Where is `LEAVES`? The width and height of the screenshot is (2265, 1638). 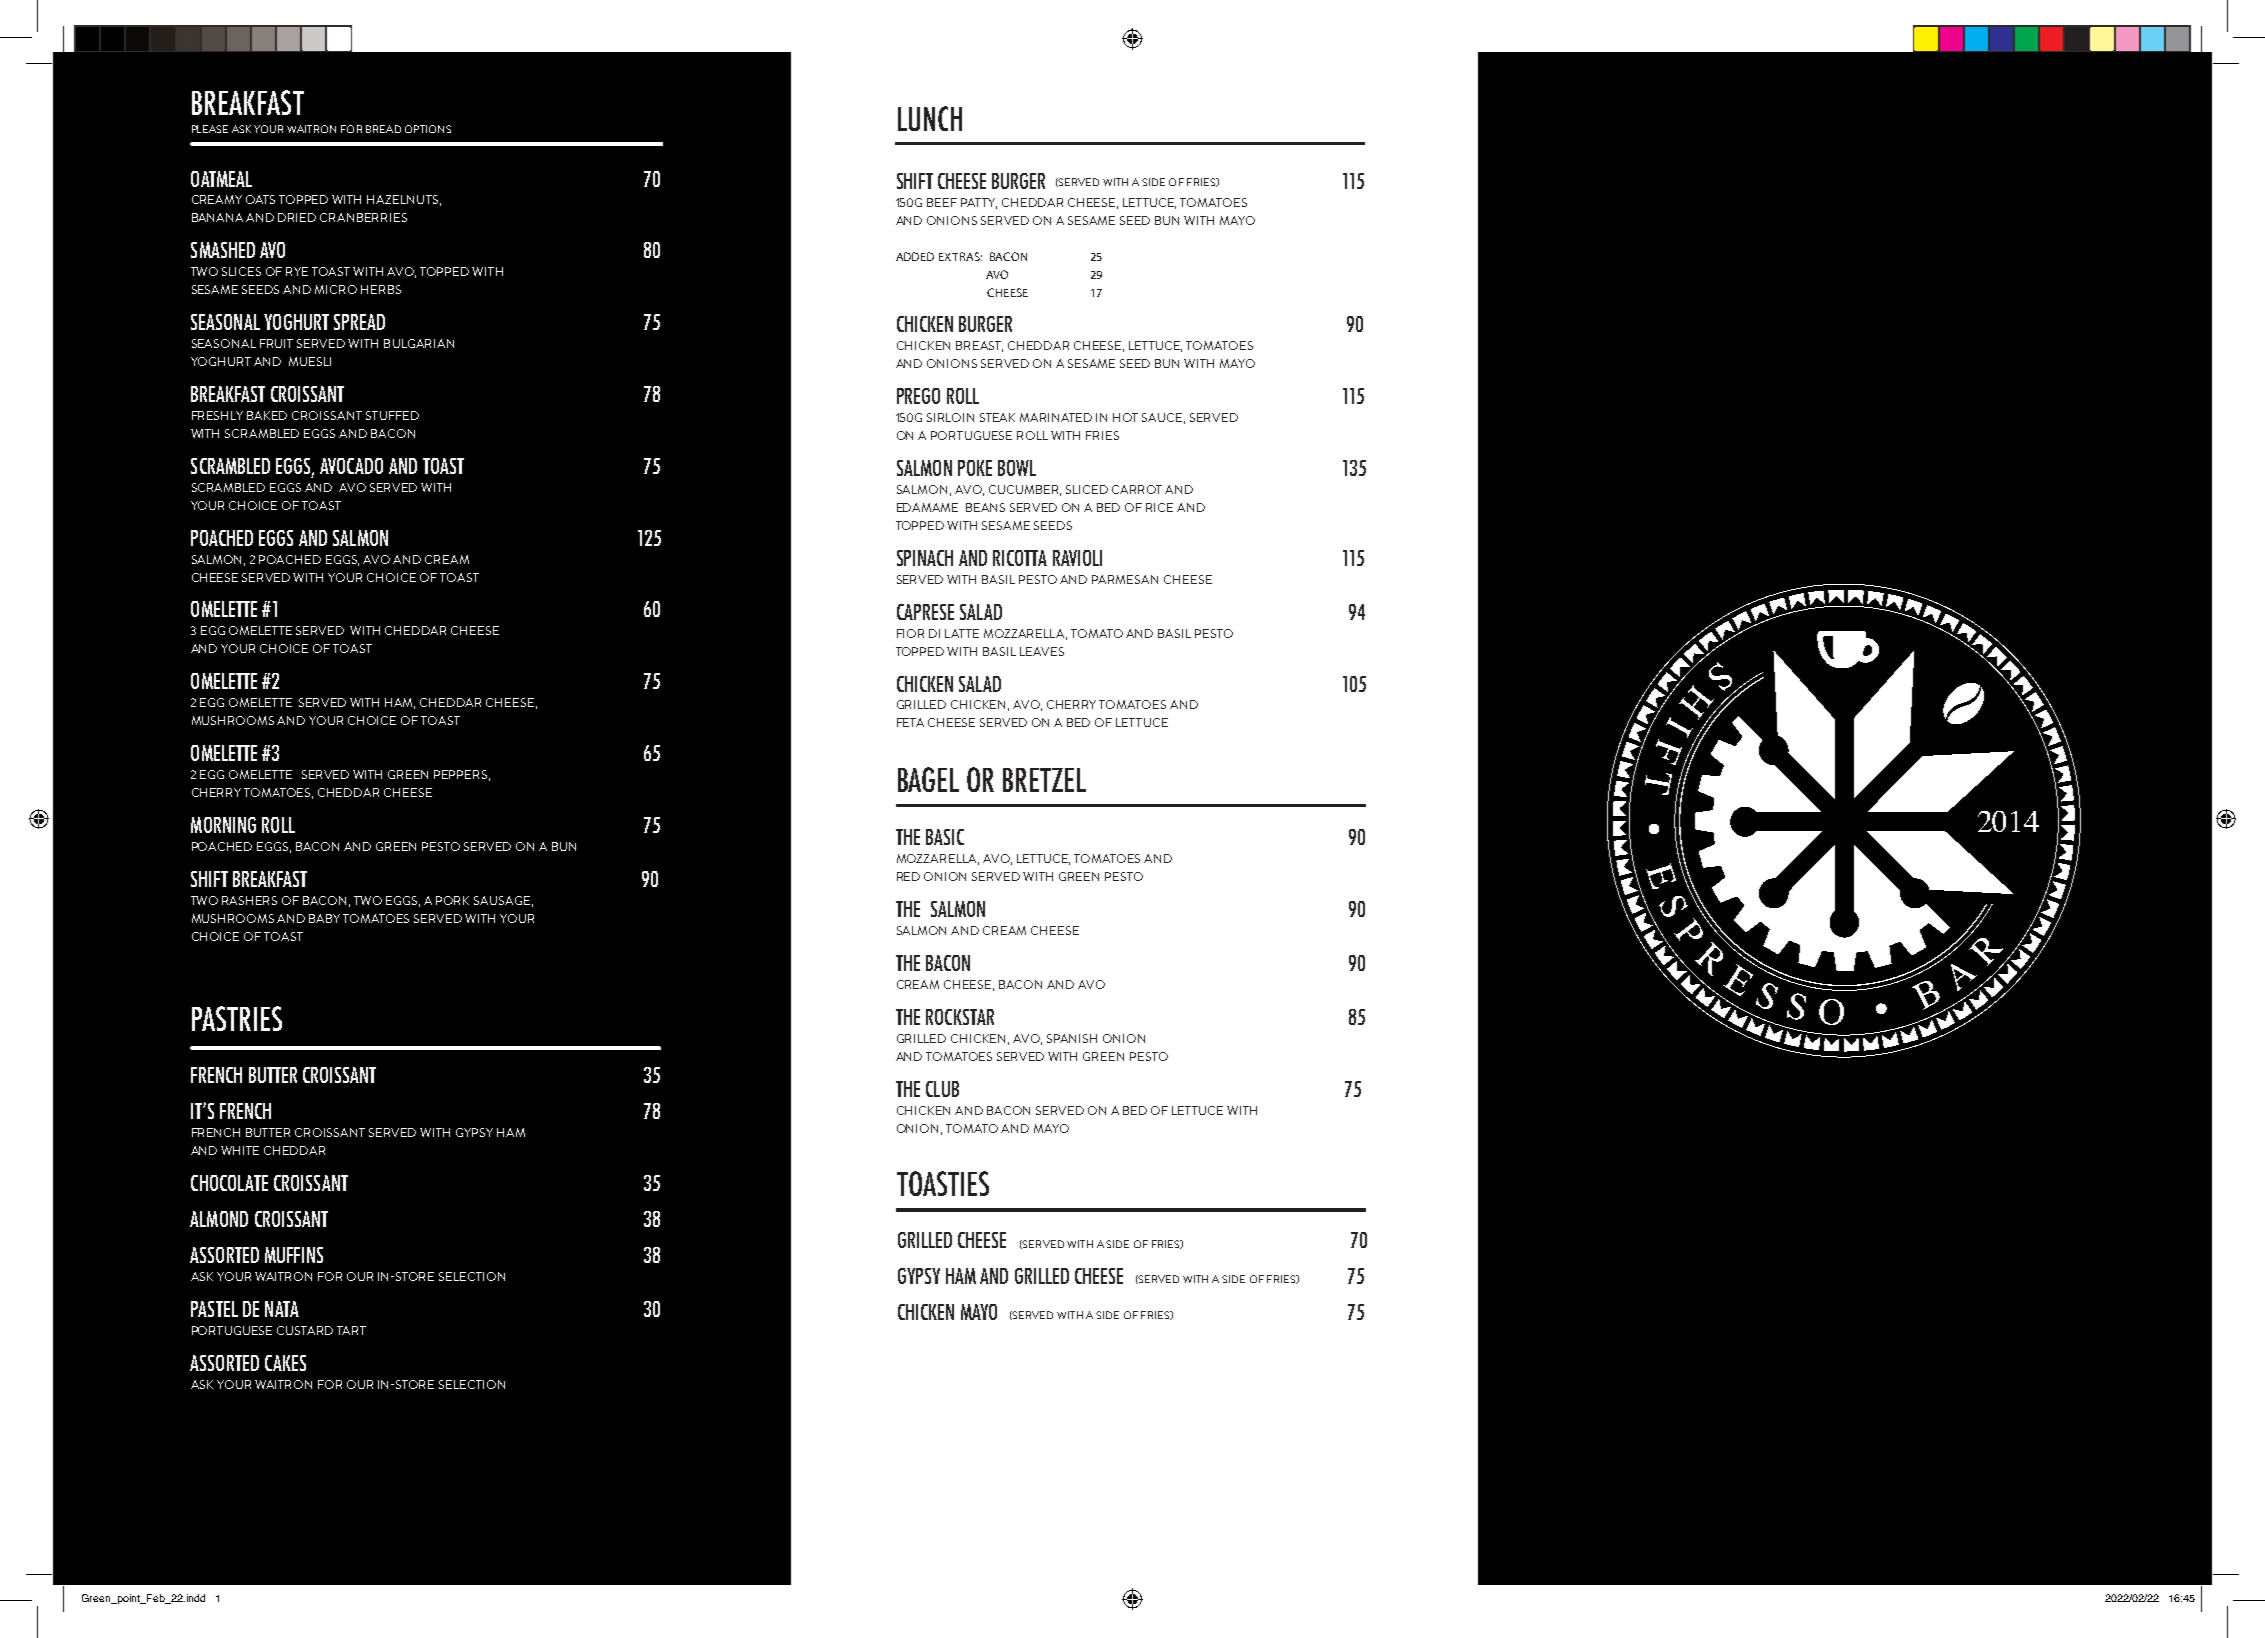 LEAVES is located at coordinates (1042, 651).
